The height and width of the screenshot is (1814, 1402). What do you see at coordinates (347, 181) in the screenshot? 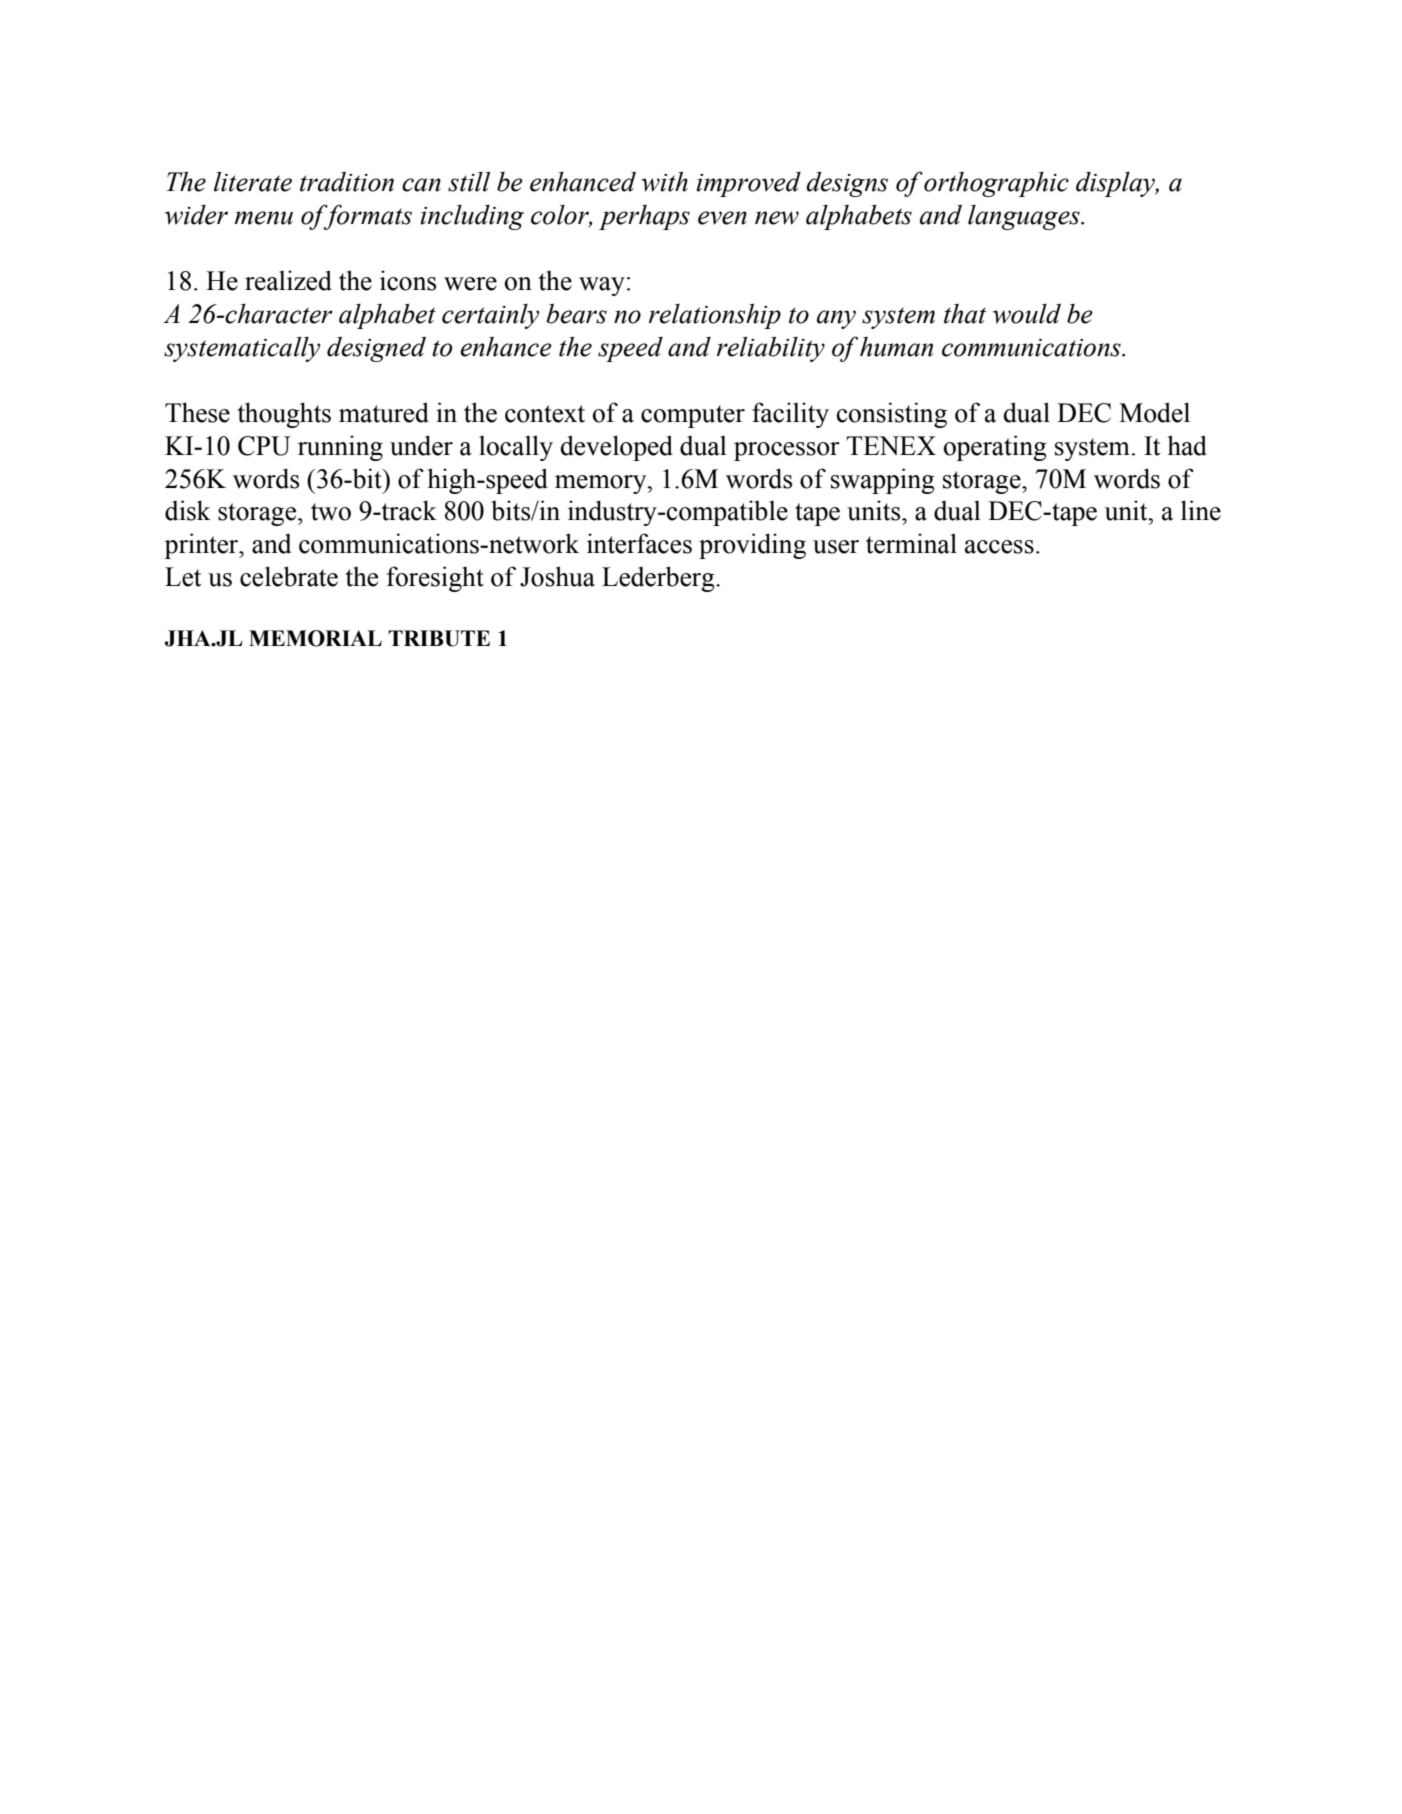
I see `tradition` at bounding box center [347, 181].
